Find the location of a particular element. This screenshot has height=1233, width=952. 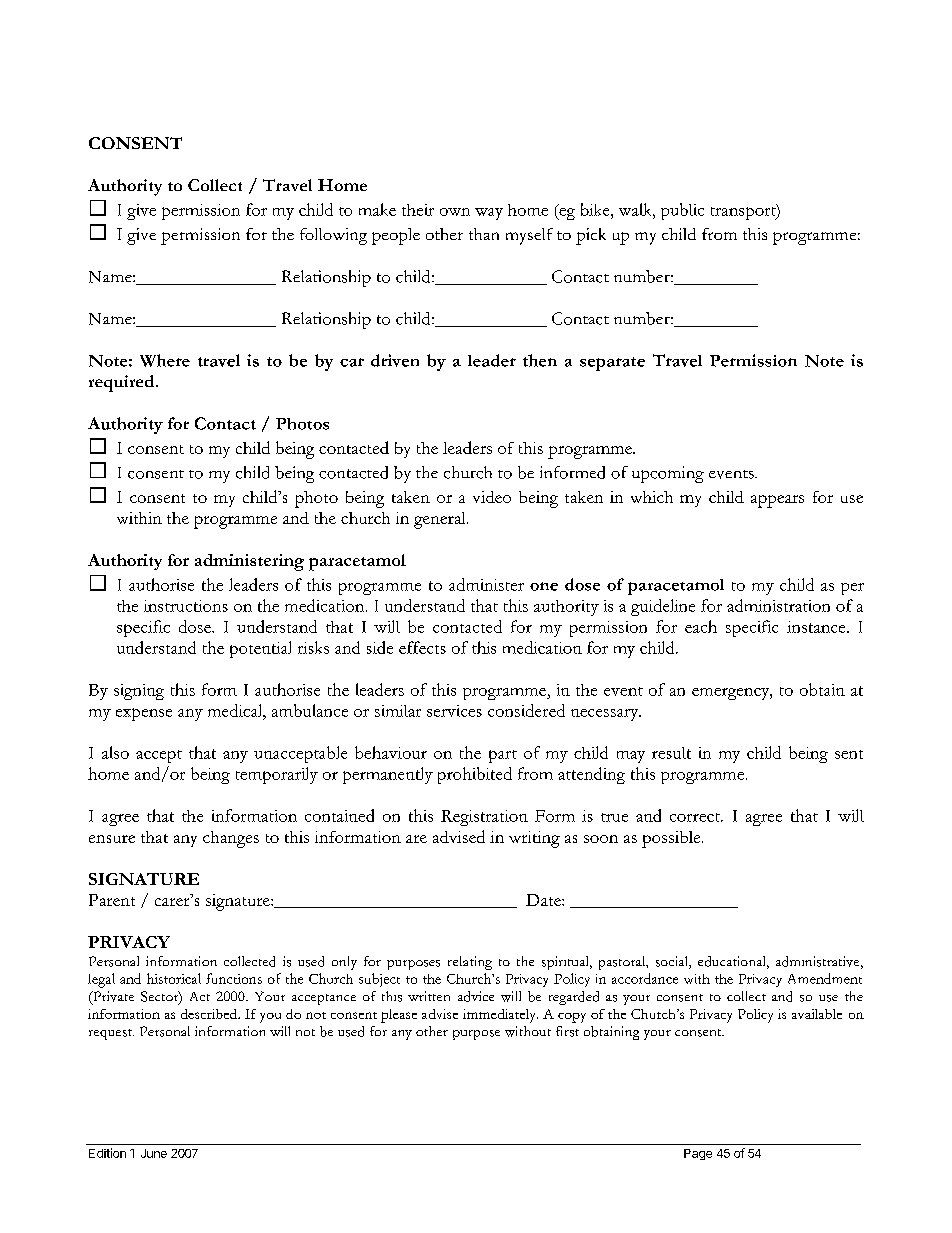

than is located at coordinates (484, 234).
